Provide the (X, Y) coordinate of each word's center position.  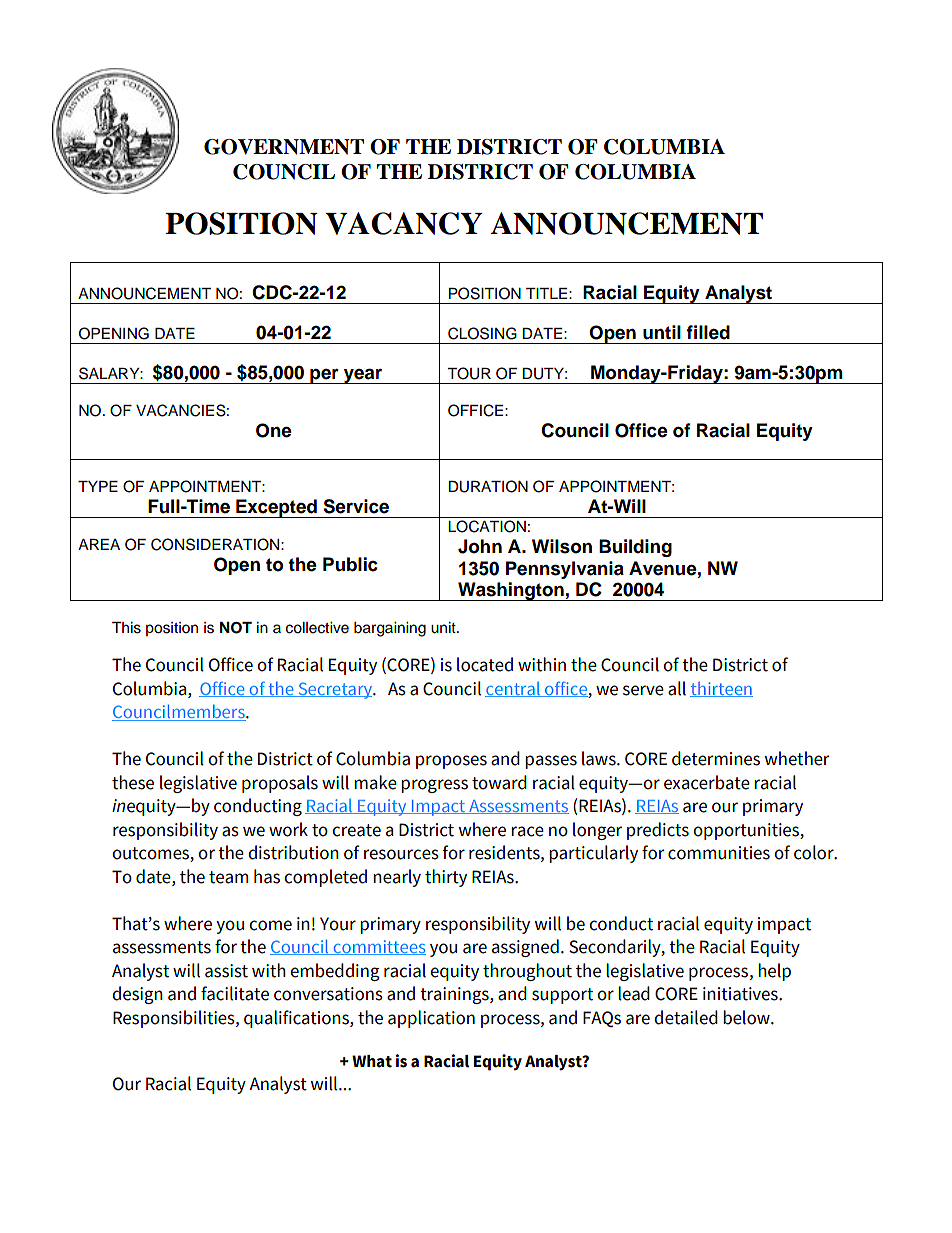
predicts (658, 831)
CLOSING (482, 333)
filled (708, 332)
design (137, 995)
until (662, 332)
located (485, 664)
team (228, 877)
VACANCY (404, 223)
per (324, 376)
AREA (99, 544)
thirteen (721, 689)
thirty (446, 878)
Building (635, 548)
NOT (236, 628)
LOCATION (487, 526)
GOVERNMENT (284, 147)
